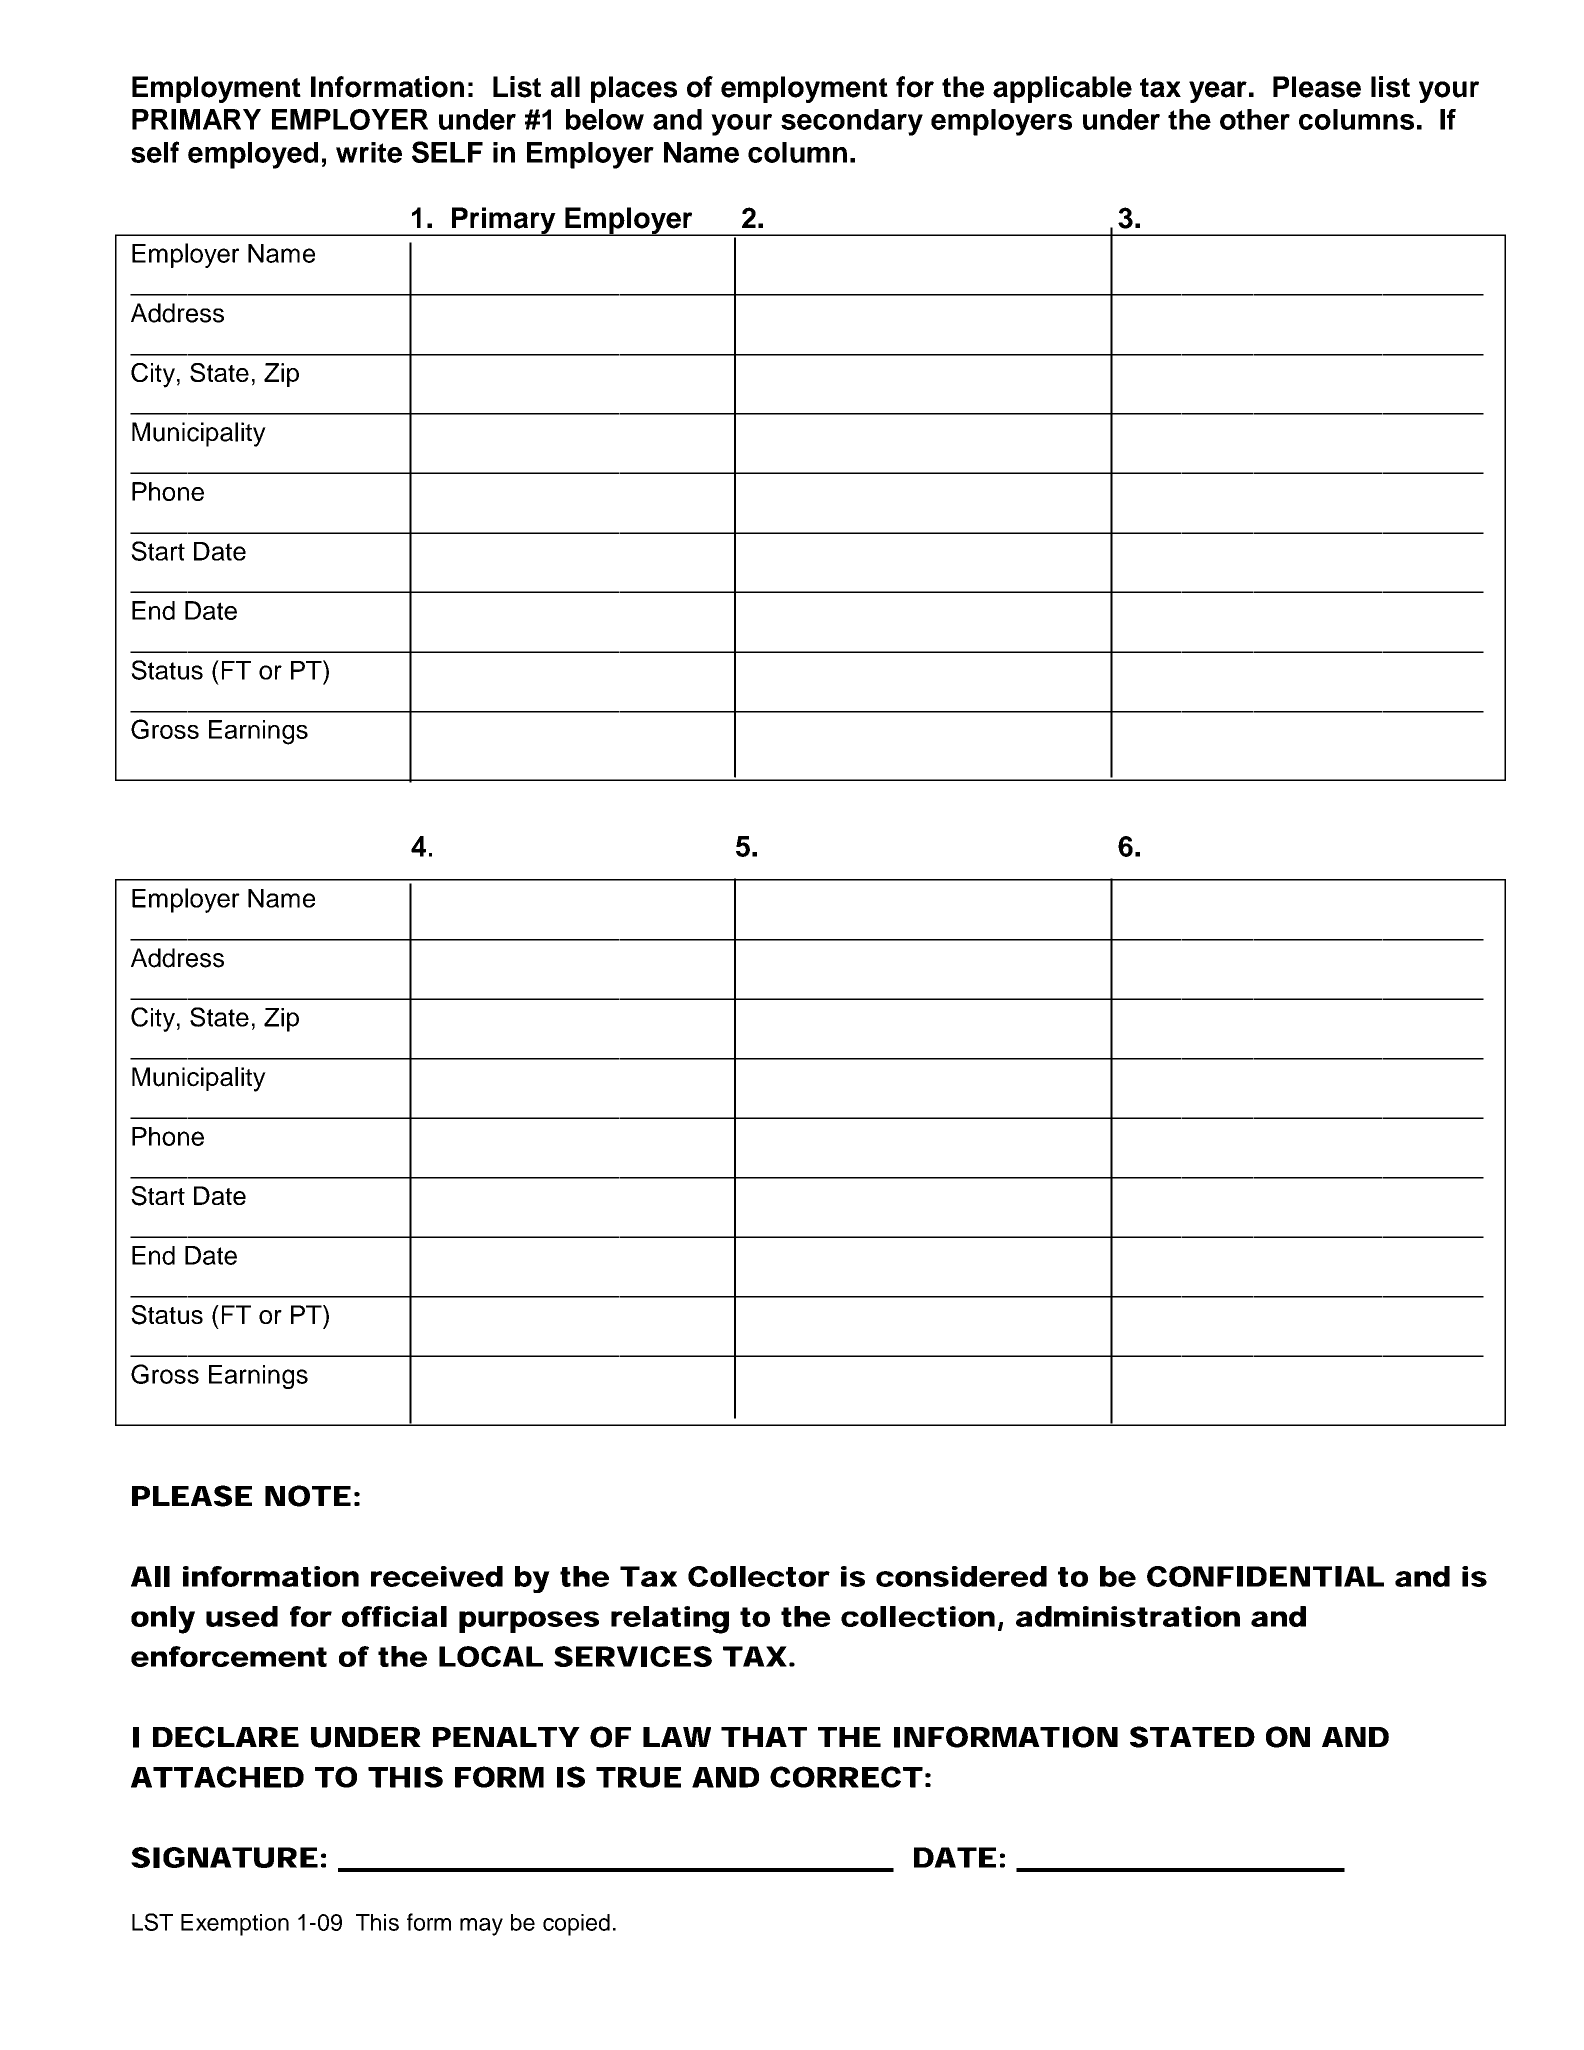 Image resolution: width=1584 pixels, height=2050 pixels. What do you see at coordinates (605, 119) in the document?
I see `below` at bounding box center [605, 119].
